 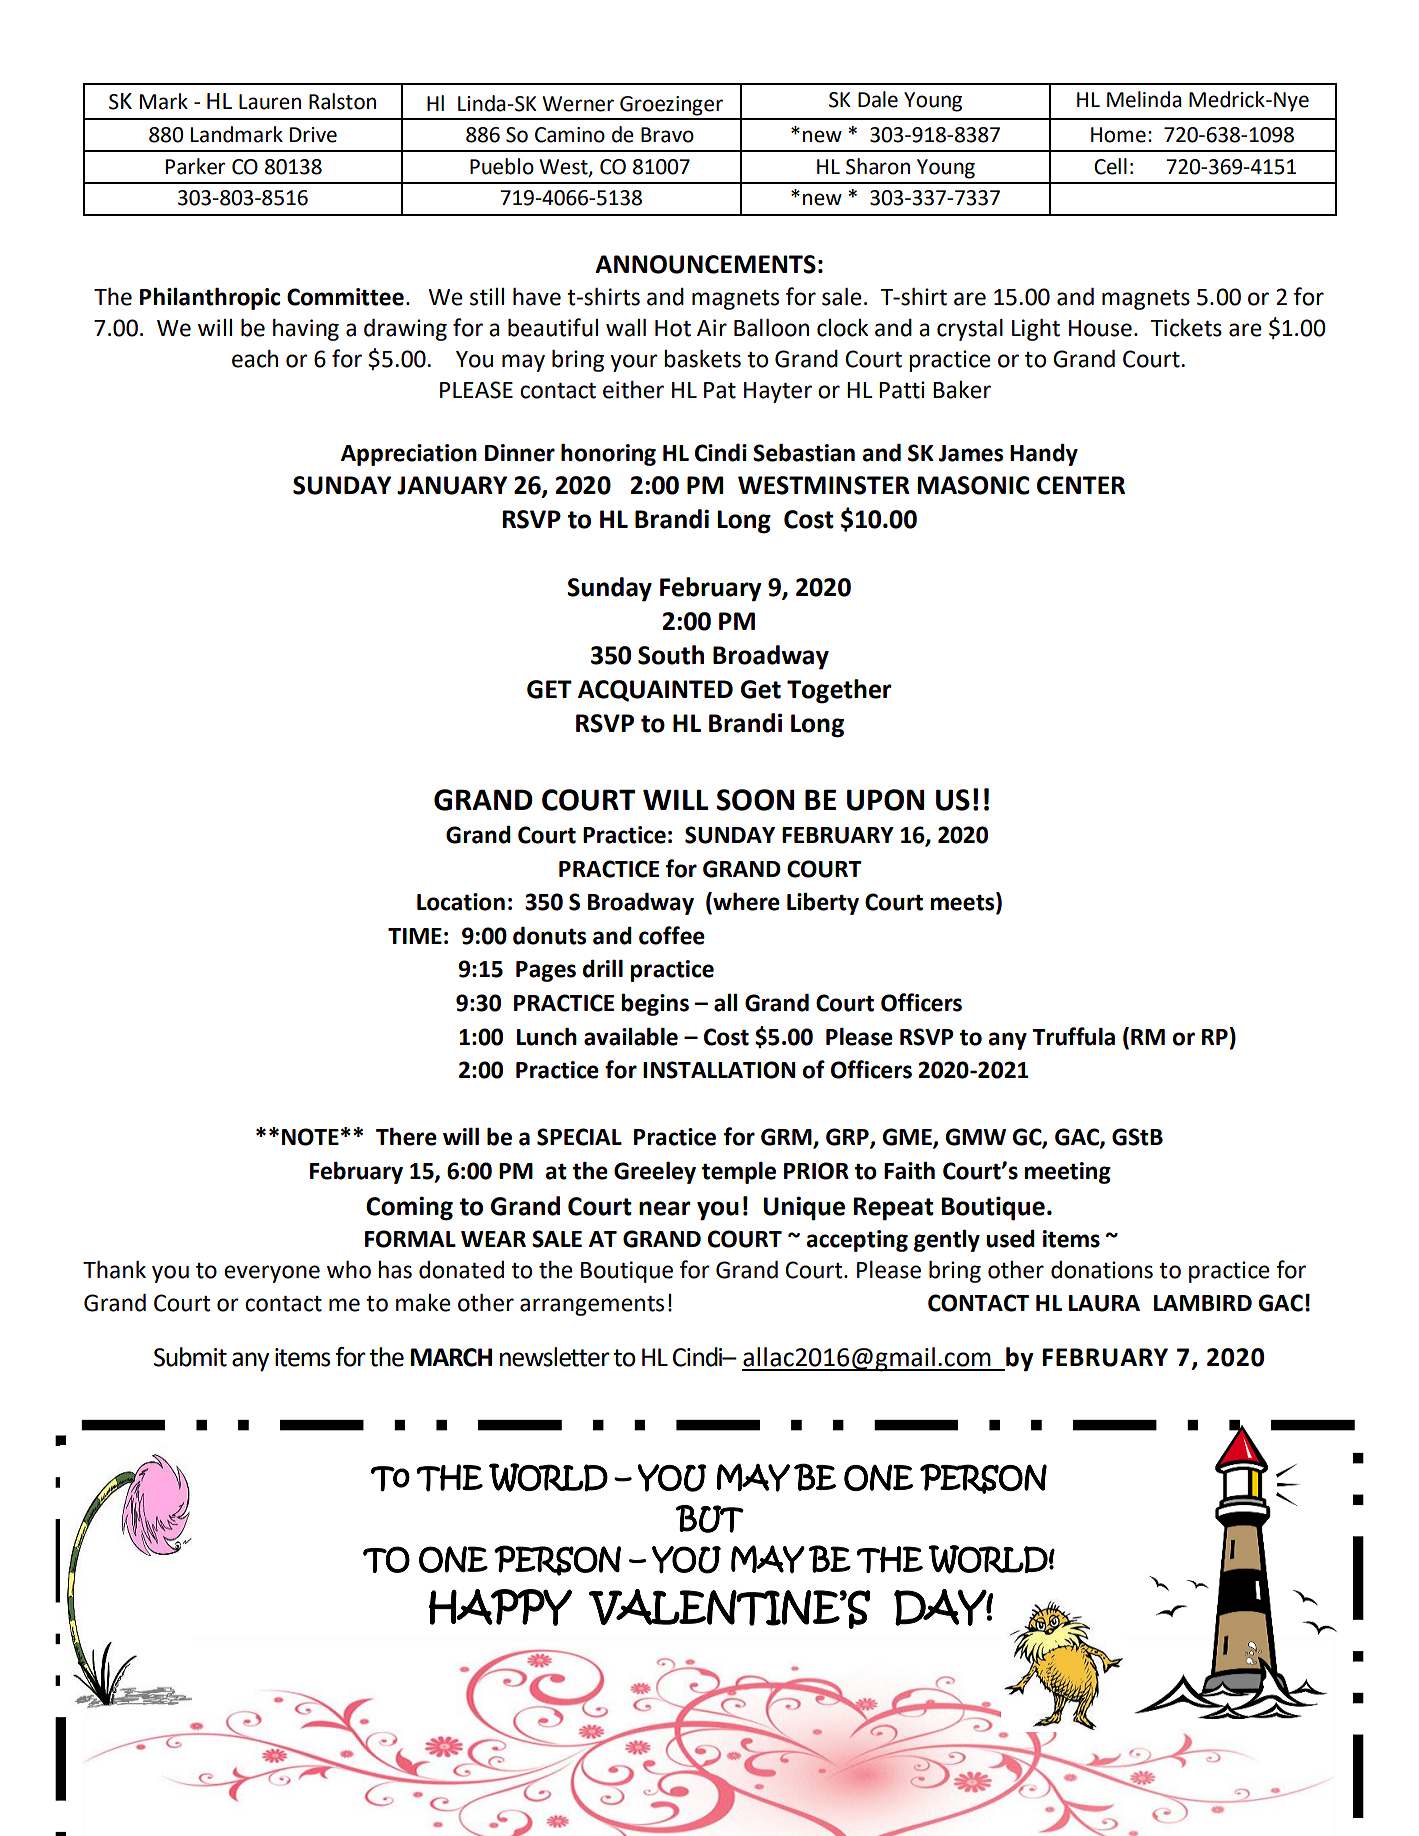 I want to click on meets, so click(x=963, y=903).
